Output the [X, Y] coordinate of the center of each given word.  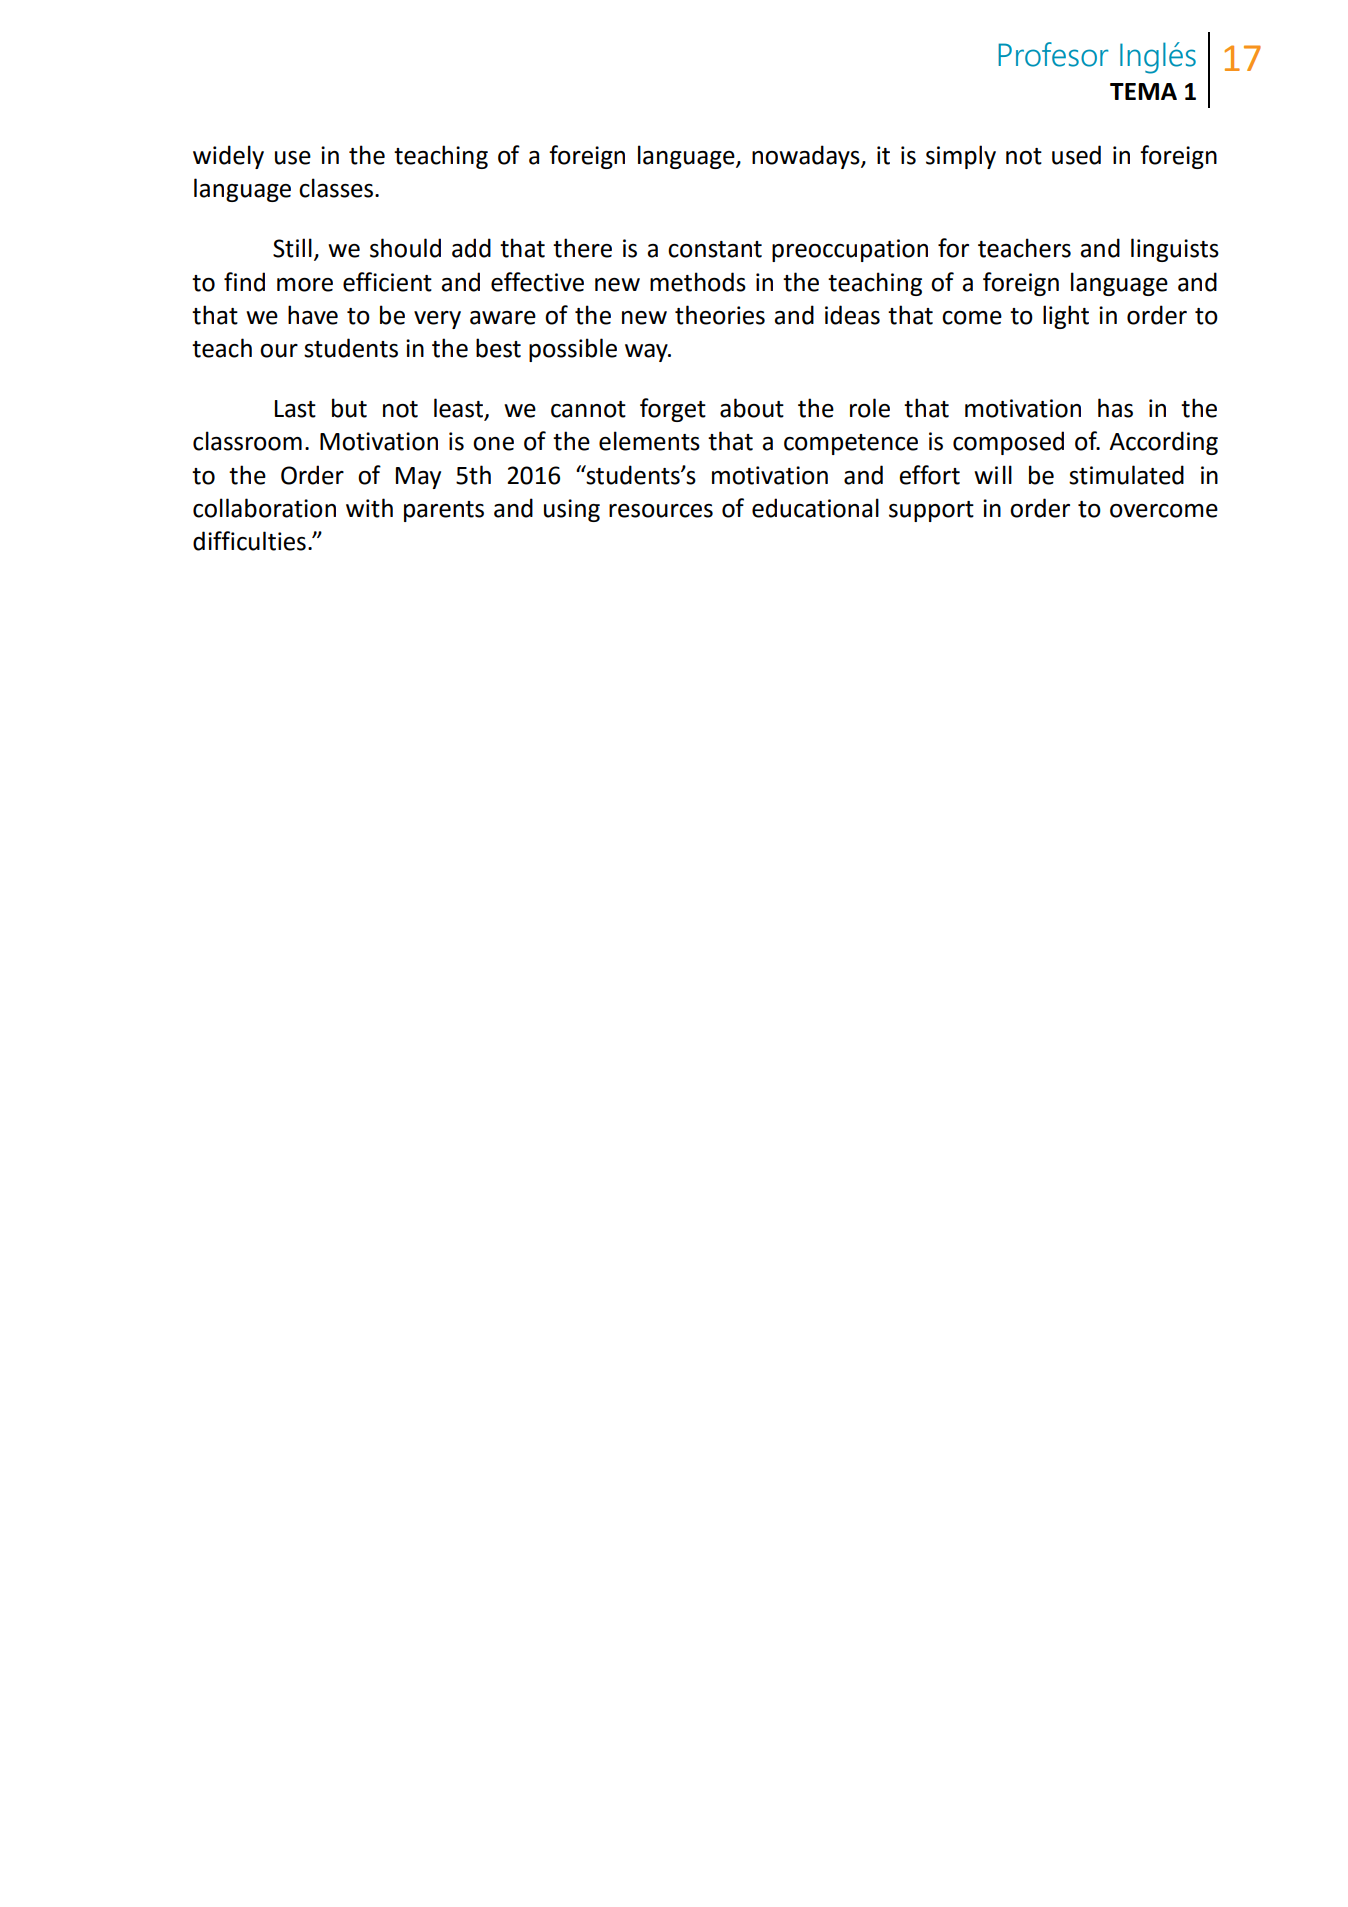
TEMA [1143, 91]
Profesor [1053, 54]
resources [661, 511]
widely [228, 157]
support [931, 511]
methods [698, 282]
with [369, 508]
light [1066, 317]
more [305, 285]
